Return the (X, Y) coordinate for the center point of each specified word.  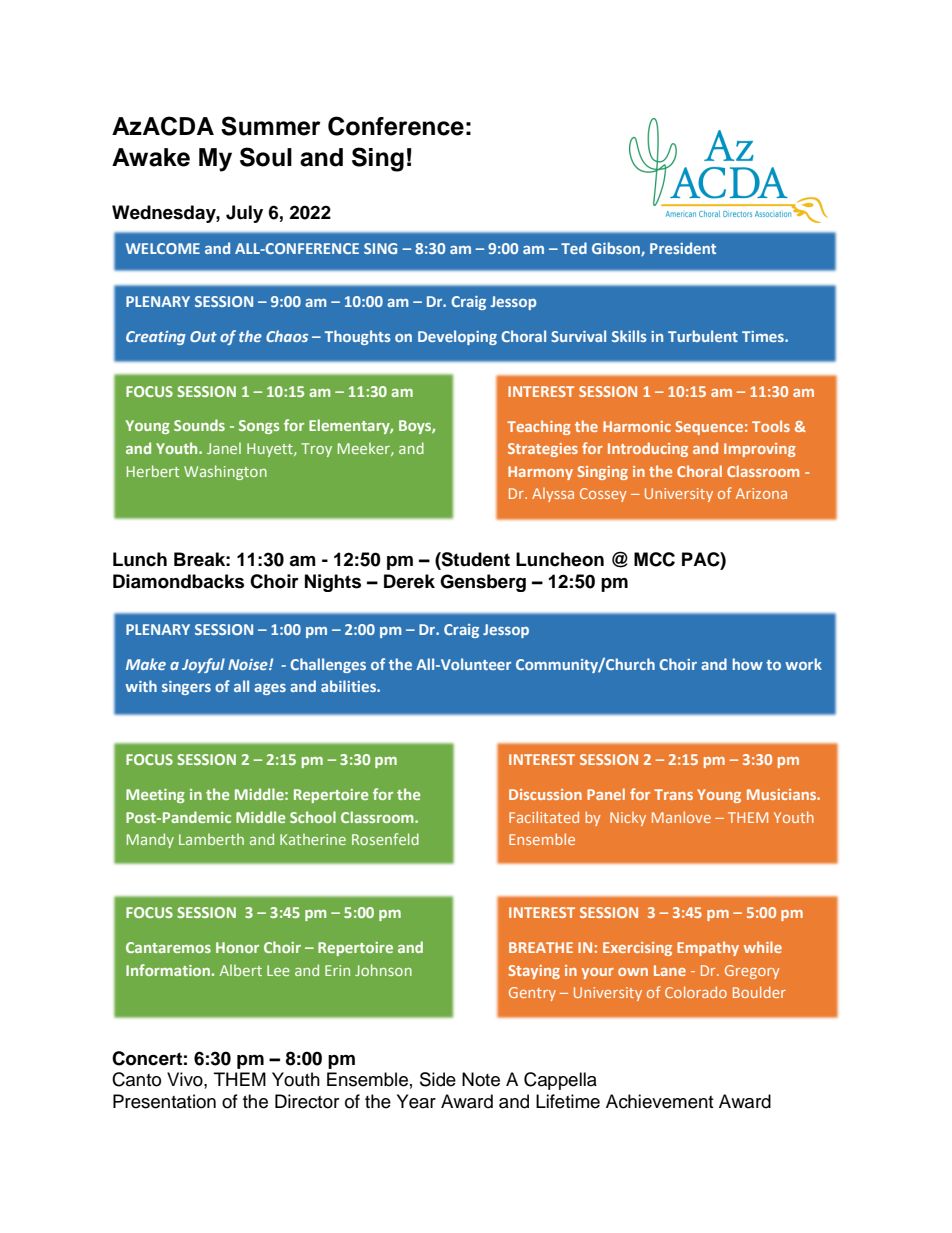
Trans (673, 794)
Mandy (150, 840)
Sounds (199, 425)
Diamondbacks (178, 581)
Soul (266, 157)
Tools (771, 426)
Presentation (164, 1101)
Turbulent (703, 336)
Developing (457, 337)
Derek (409, 581)
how (748, 664)
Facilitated (544, 817)
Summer (271, 126)
